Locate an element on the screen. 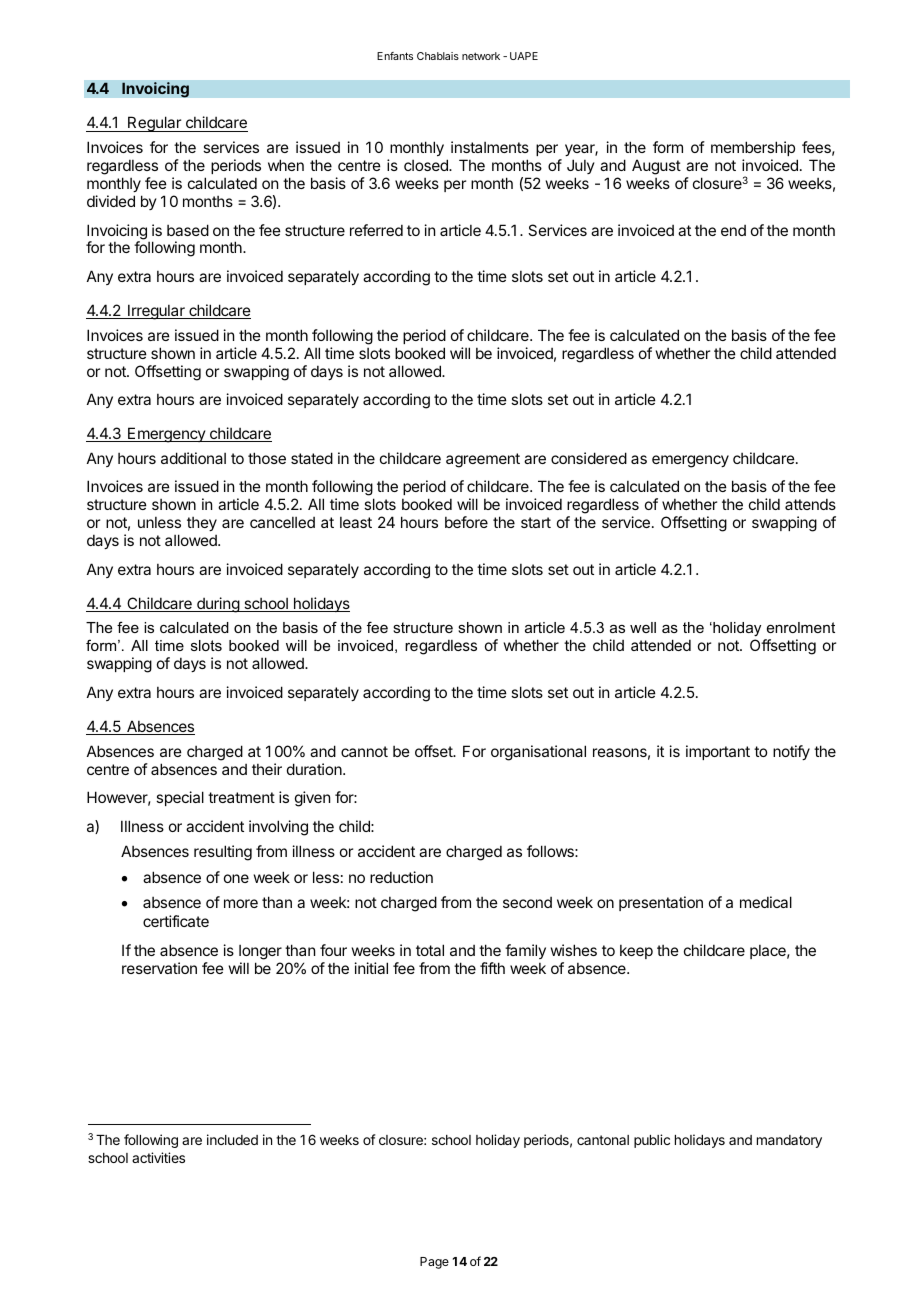 The height and width of the screenshot is (1307, 924). when is located at coordinates (286, 165).
